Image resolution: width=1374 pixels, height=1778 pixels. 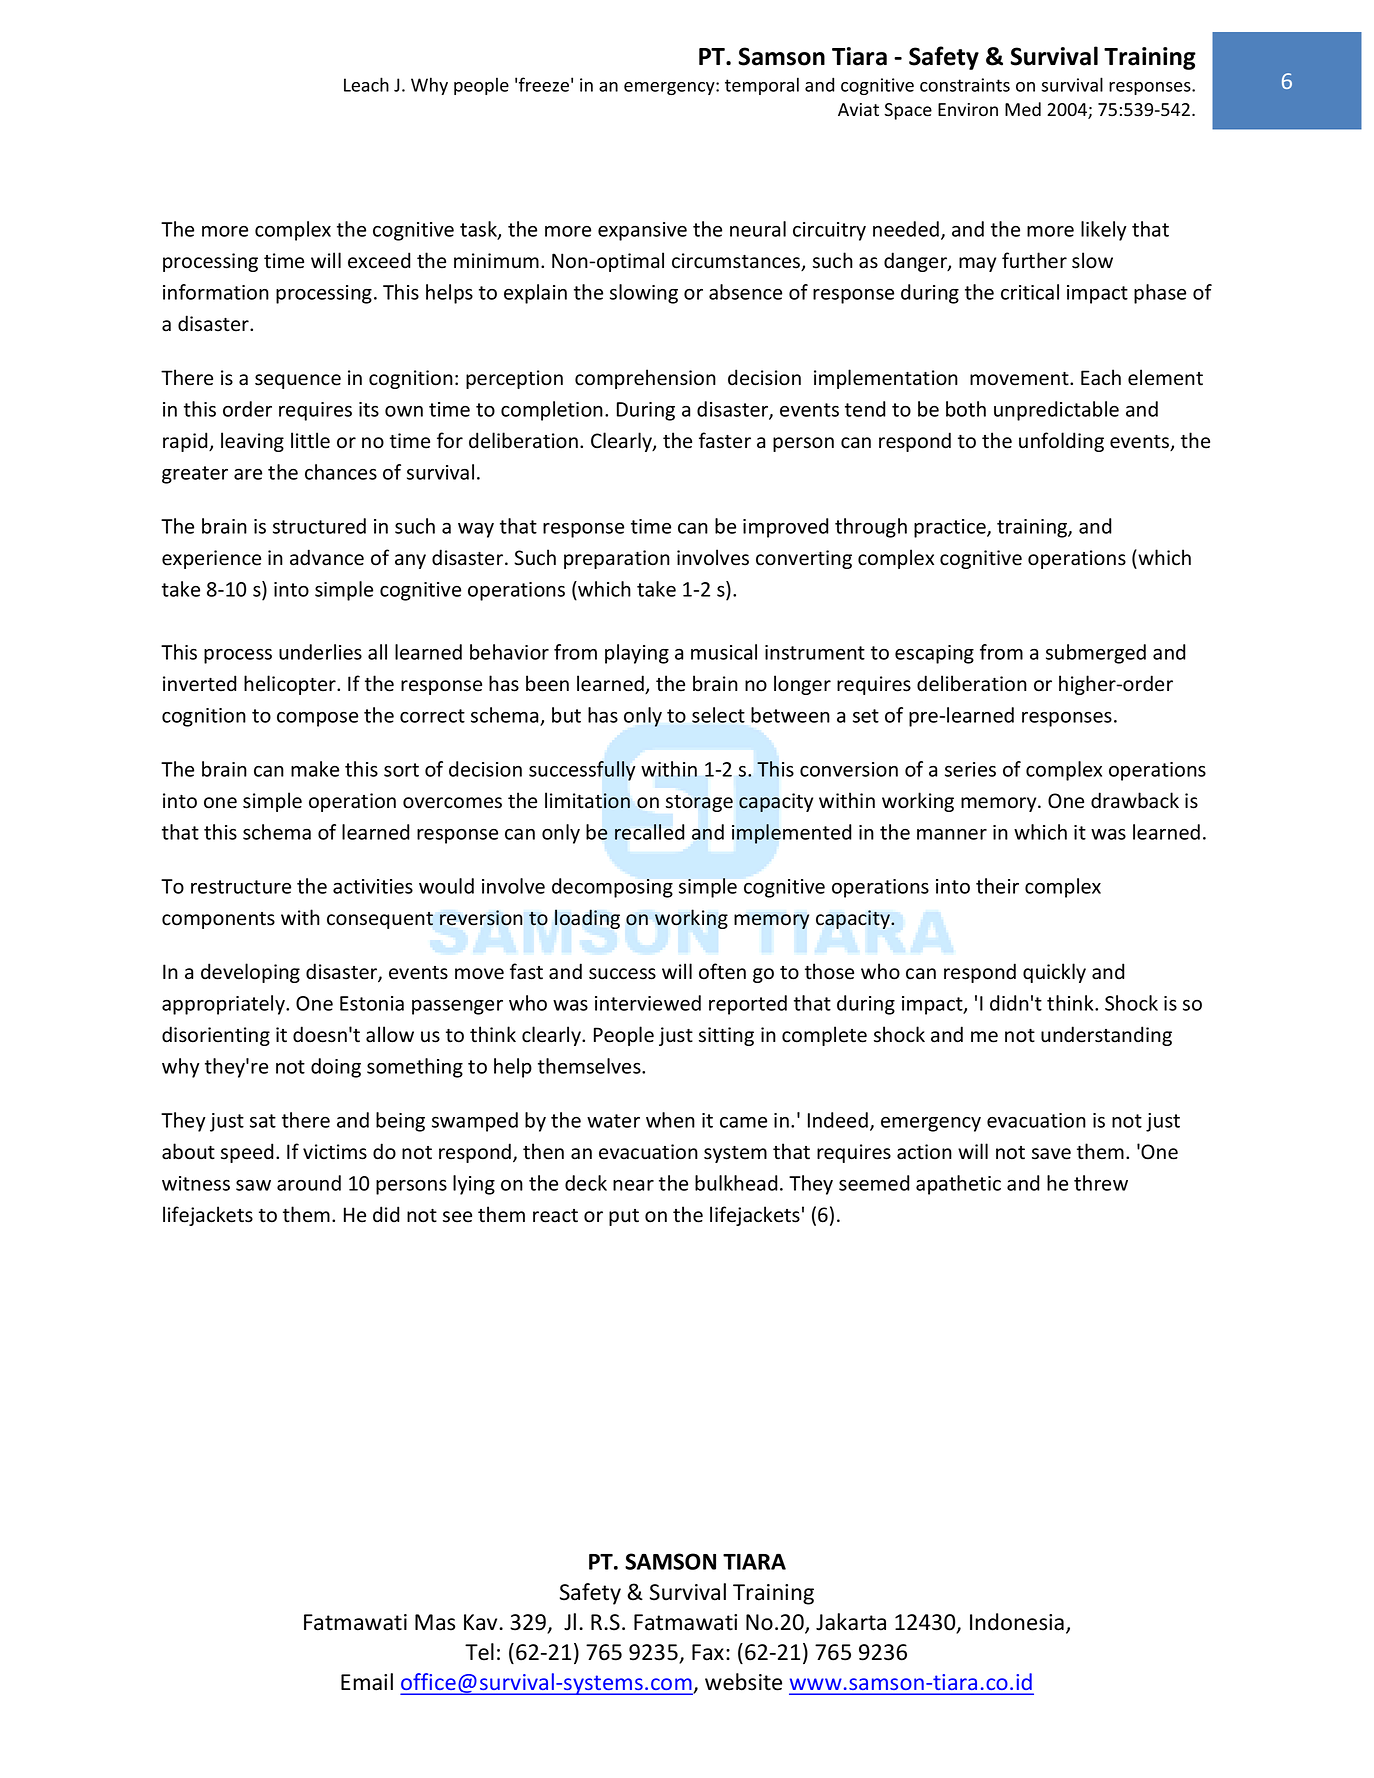 I want to click on underlies, so click(x=320, y=652).
